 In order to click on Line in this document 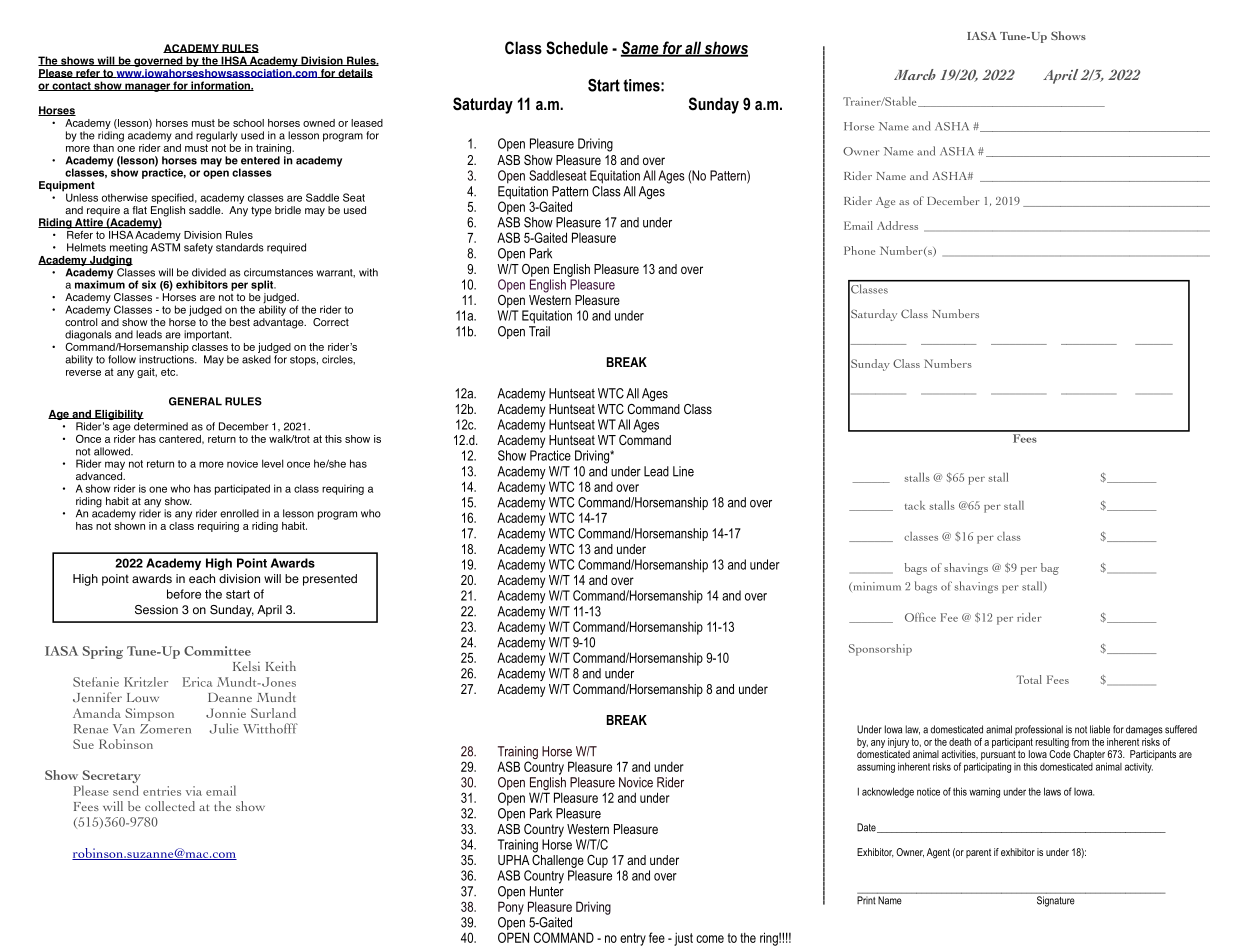, I will do `click(683, 471)`.
